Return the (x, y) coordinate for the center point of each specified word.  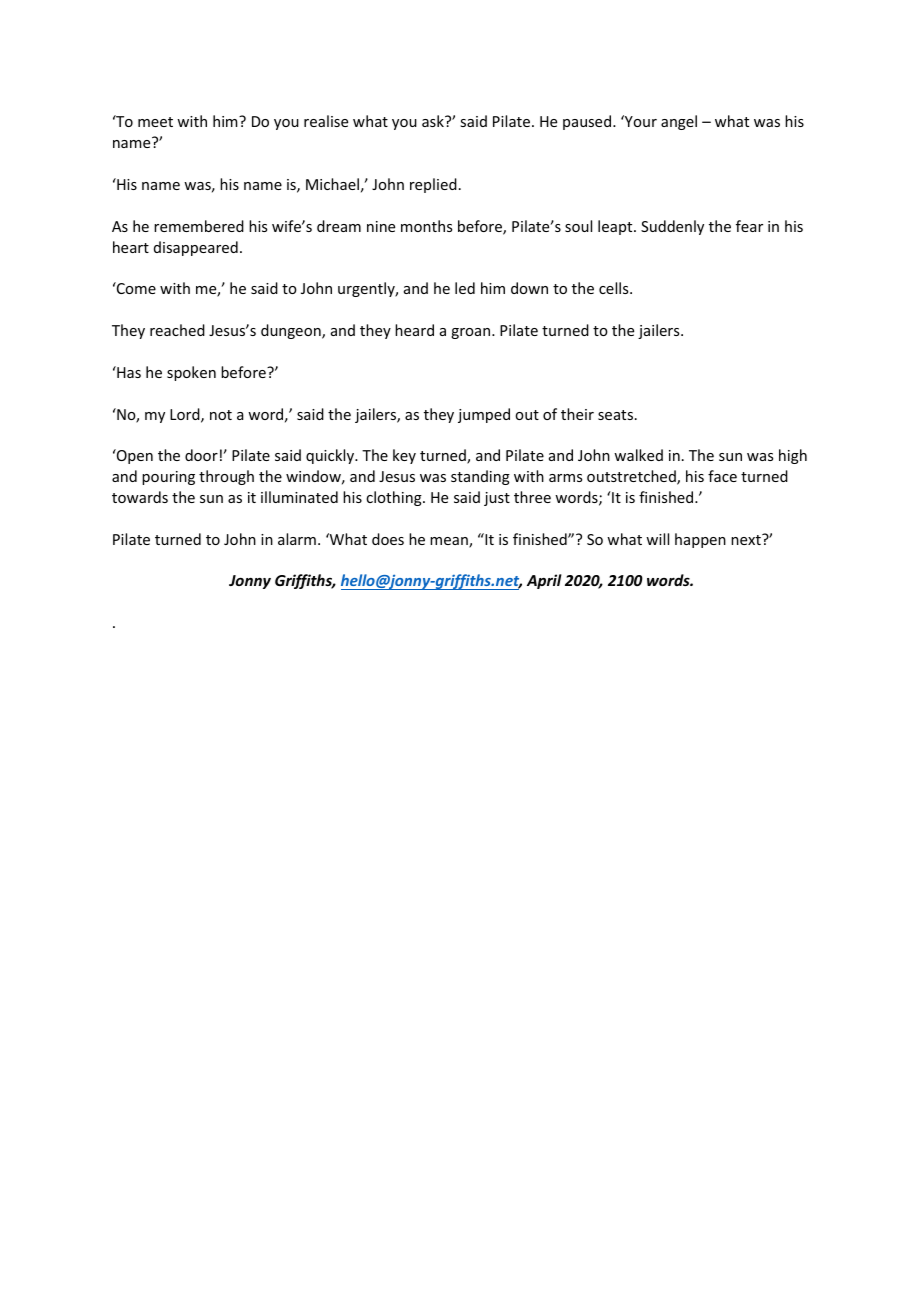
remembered (199, 226)
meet (155, 122)
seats (615, 415)
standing (480, 477)
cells (615, 288)
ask (434, 121)
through (226, 477)
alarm (297, 539)
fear (749, 226)
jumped (484, 415)
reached (177, 330)
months (426, 226)
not (221, 415)
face (722, 476)
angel (679, 122)
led (465, 288)
